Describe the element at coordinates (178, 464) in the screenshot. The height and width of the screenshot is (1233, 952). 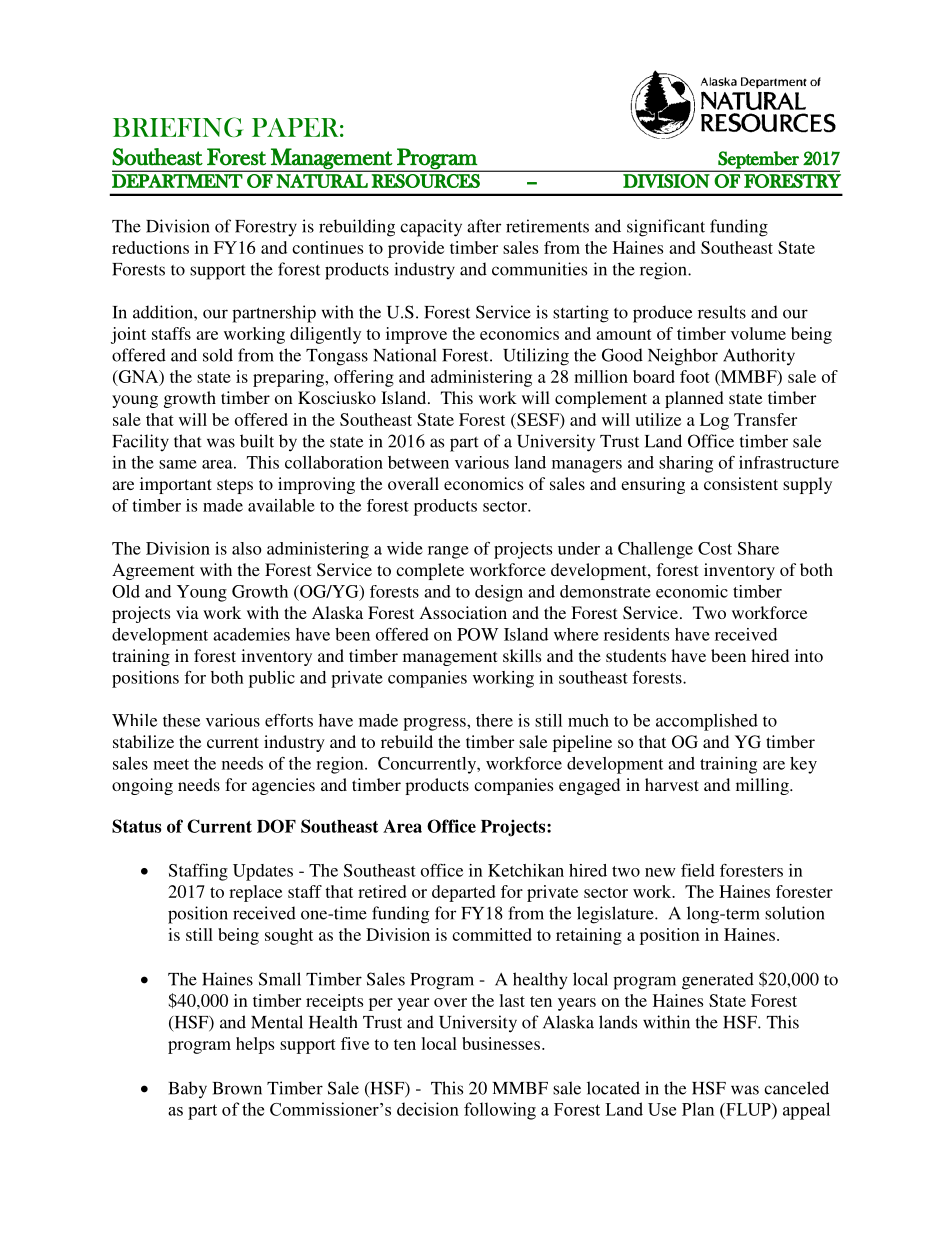
I see `same` at that location.
